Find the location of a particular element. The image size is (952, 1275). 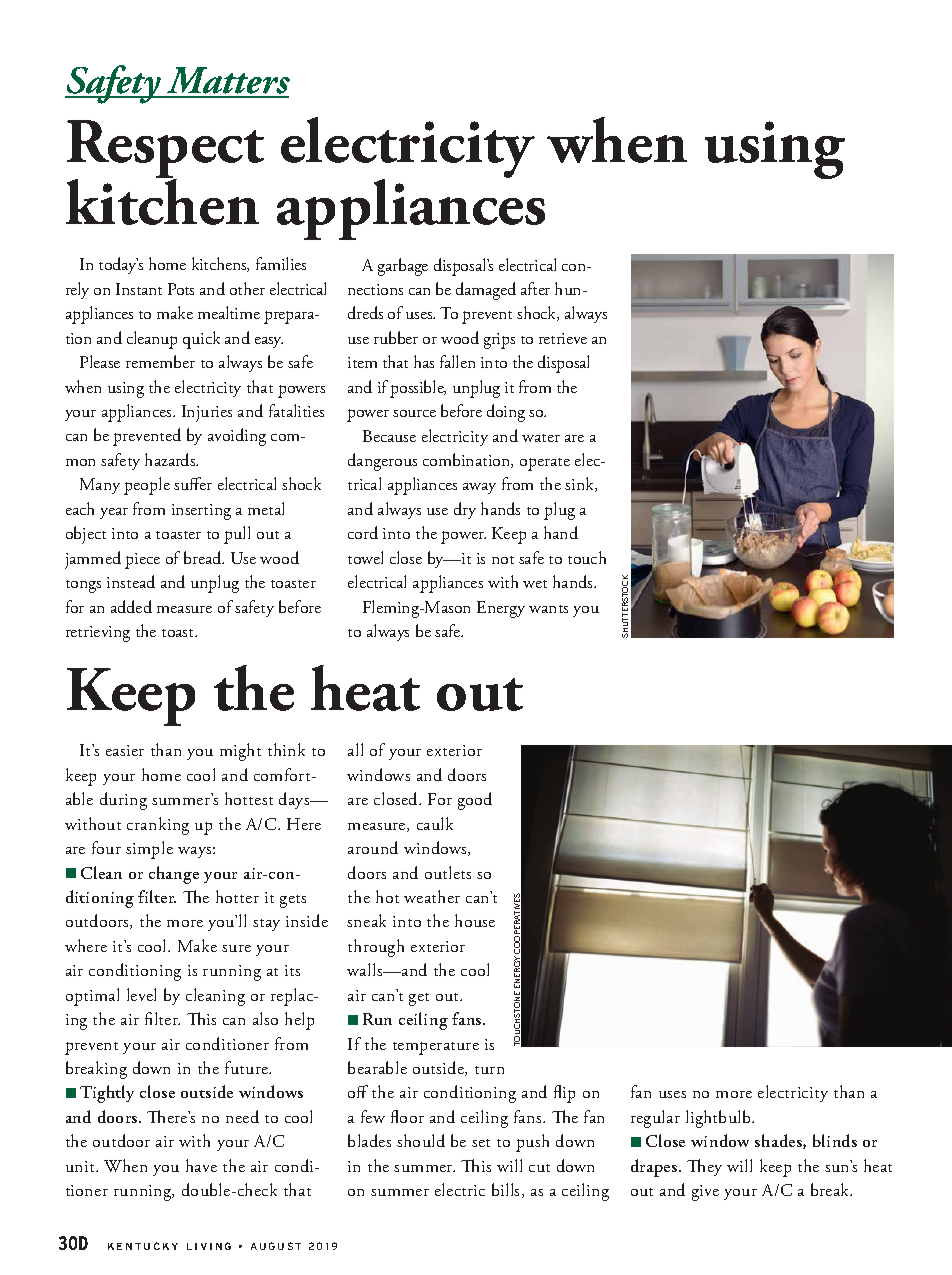

good is located at coordinates (475, 801).
